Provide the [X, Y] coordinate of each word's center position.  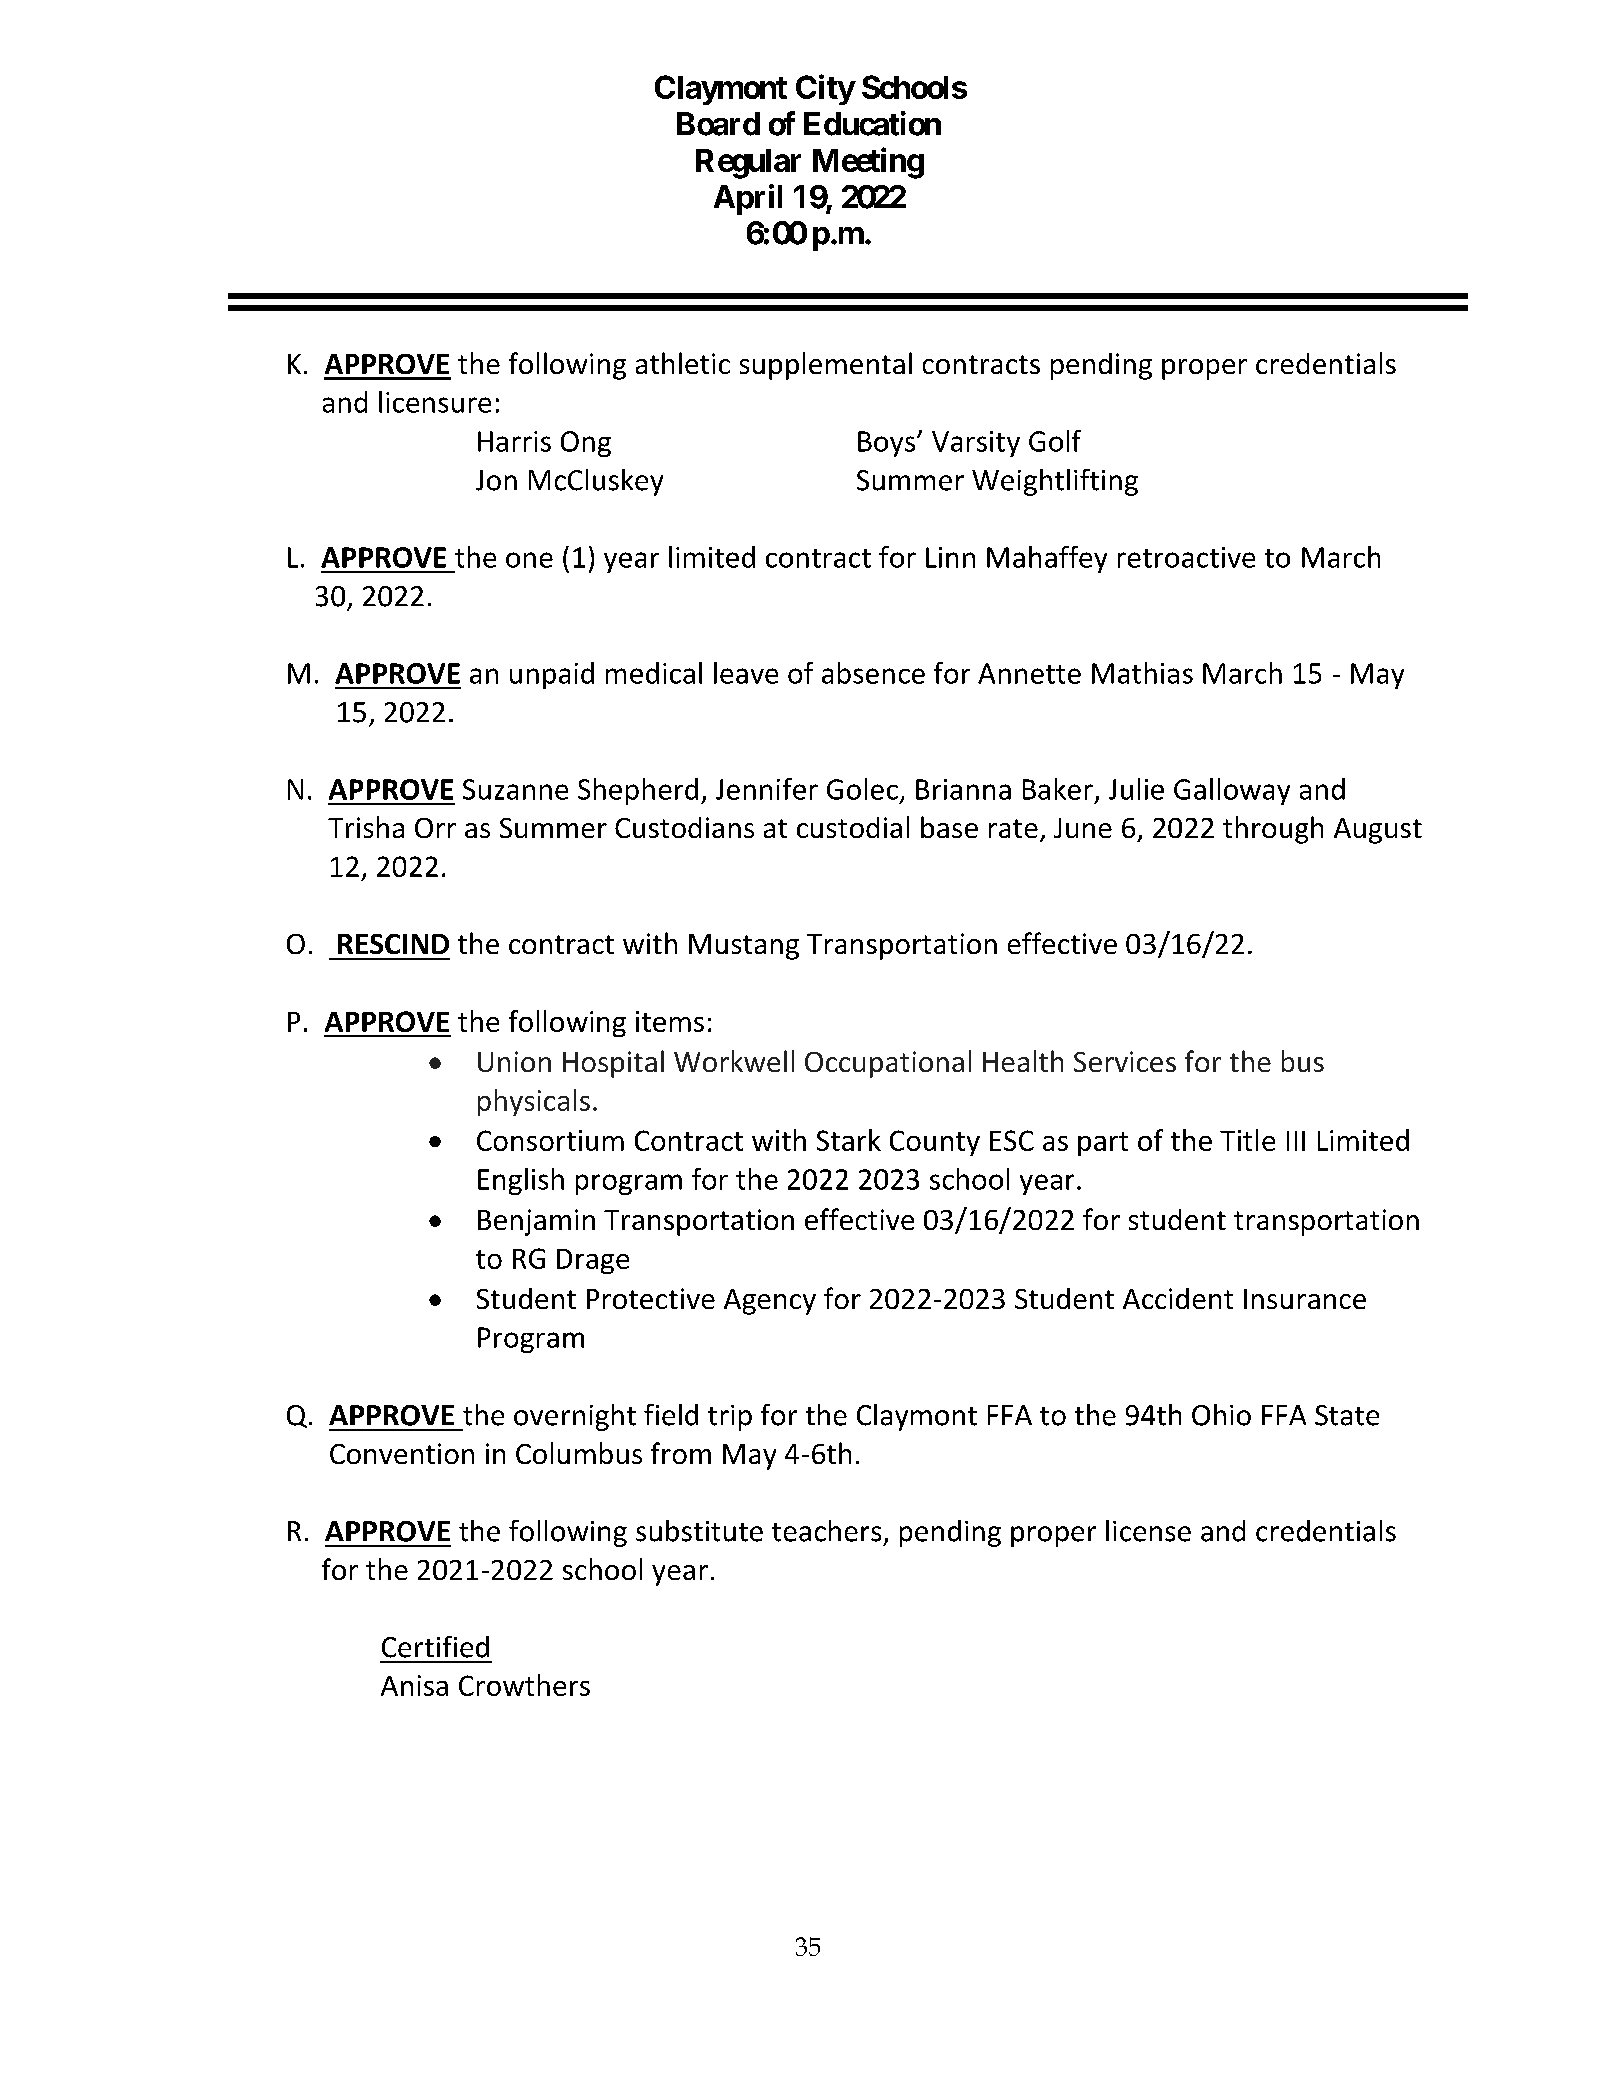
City [825, 89]
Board [718, 124]
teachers [826, 1531]
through [1273, 830]
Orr [435, 828]
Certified [435, 1647]
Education [872, 123]
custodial [853, 827]
